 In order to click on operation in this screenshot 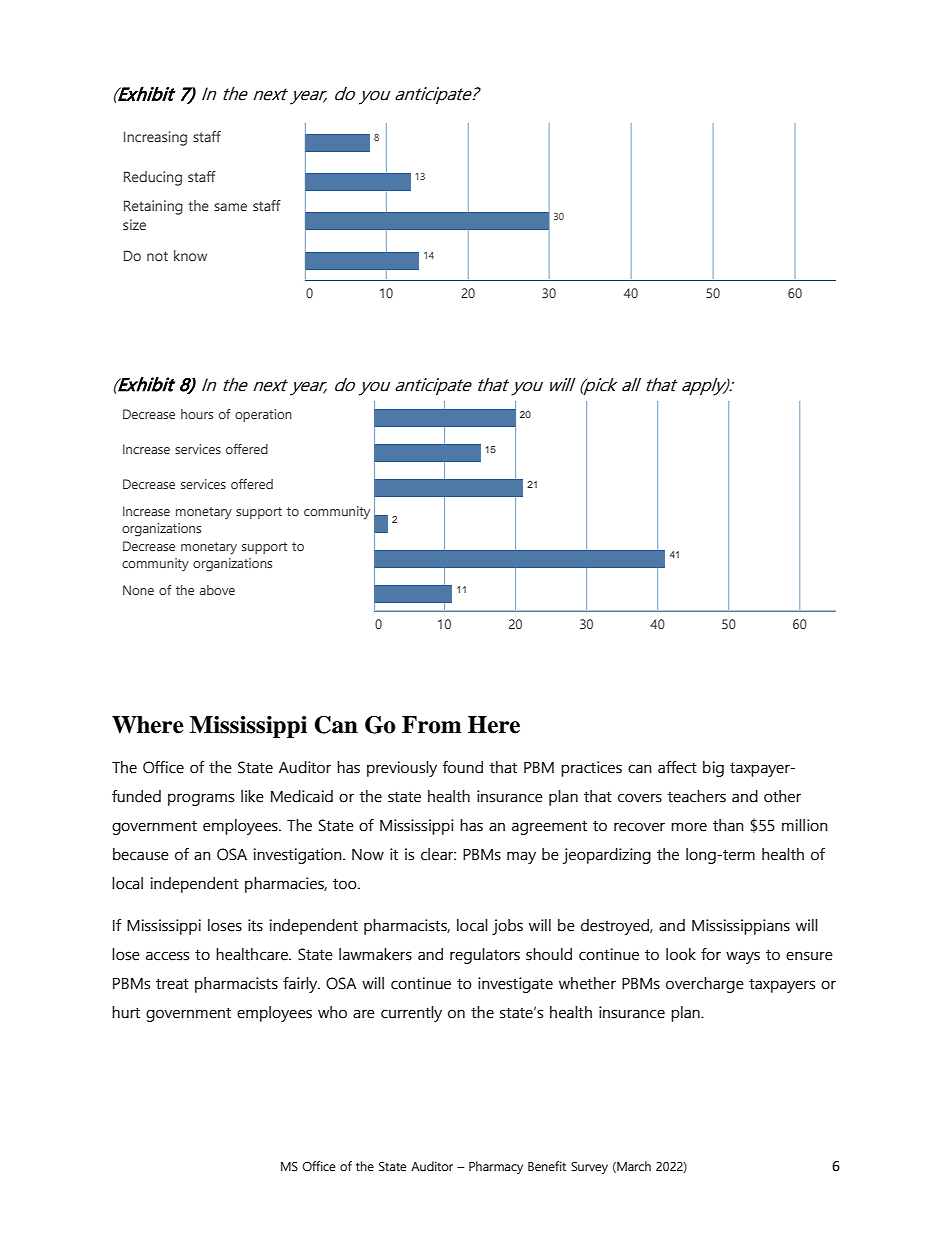, I will do `click(263, 415)`.
